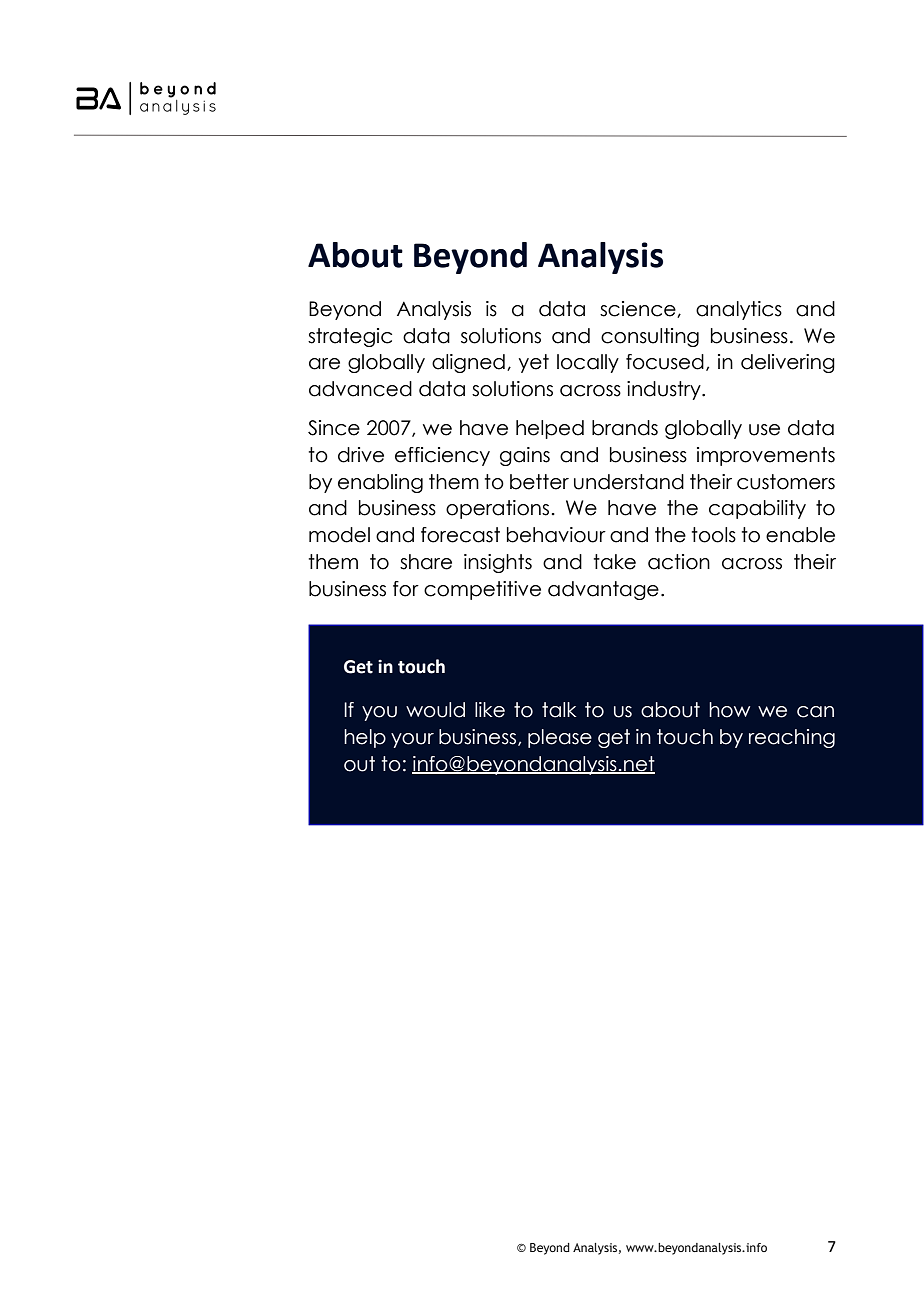  Describe the element at coordinates (679, 562) in the document. I see `action` at that location.
